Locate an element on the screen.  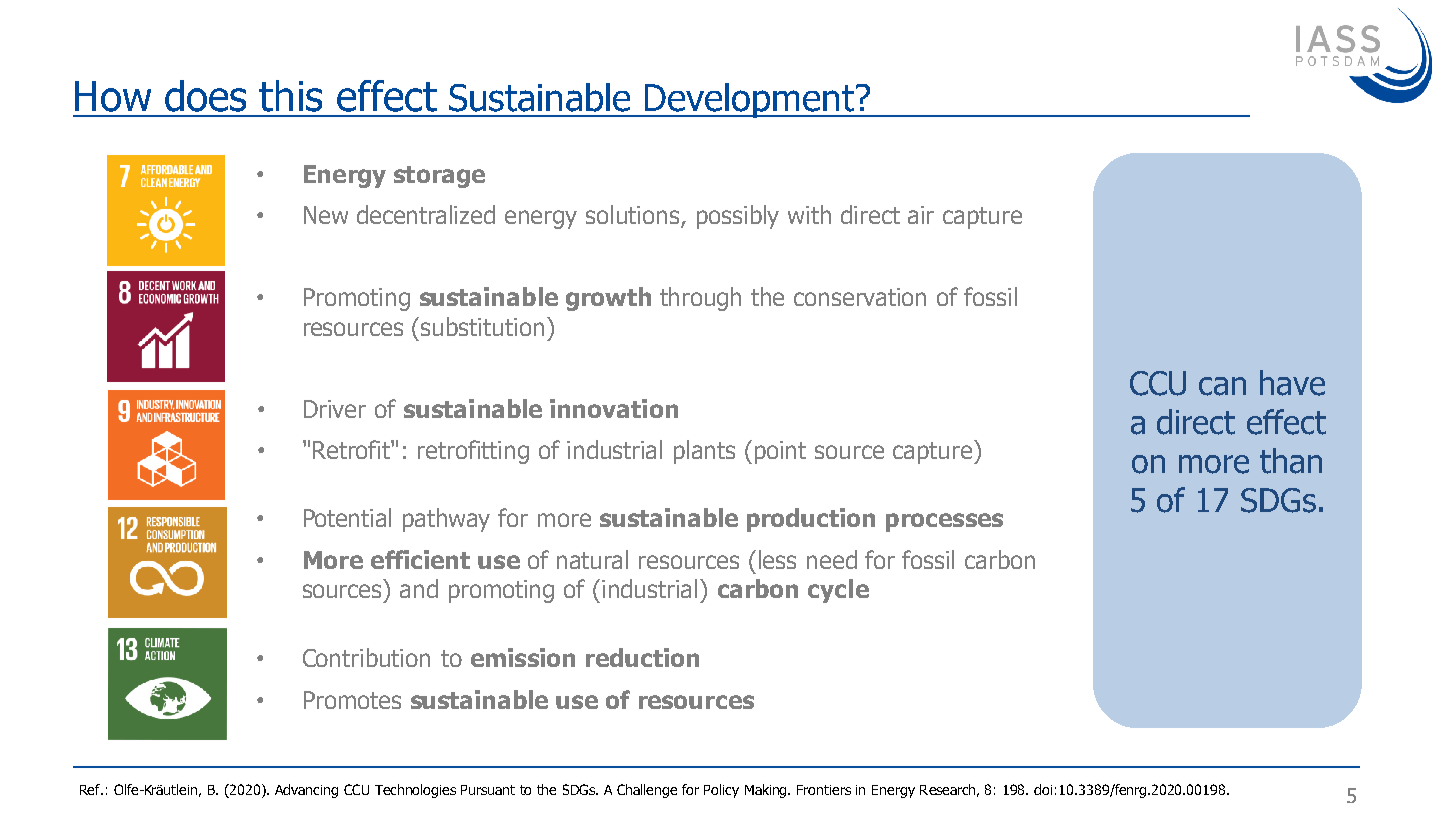
Research is located at coordinates (949, 790).
